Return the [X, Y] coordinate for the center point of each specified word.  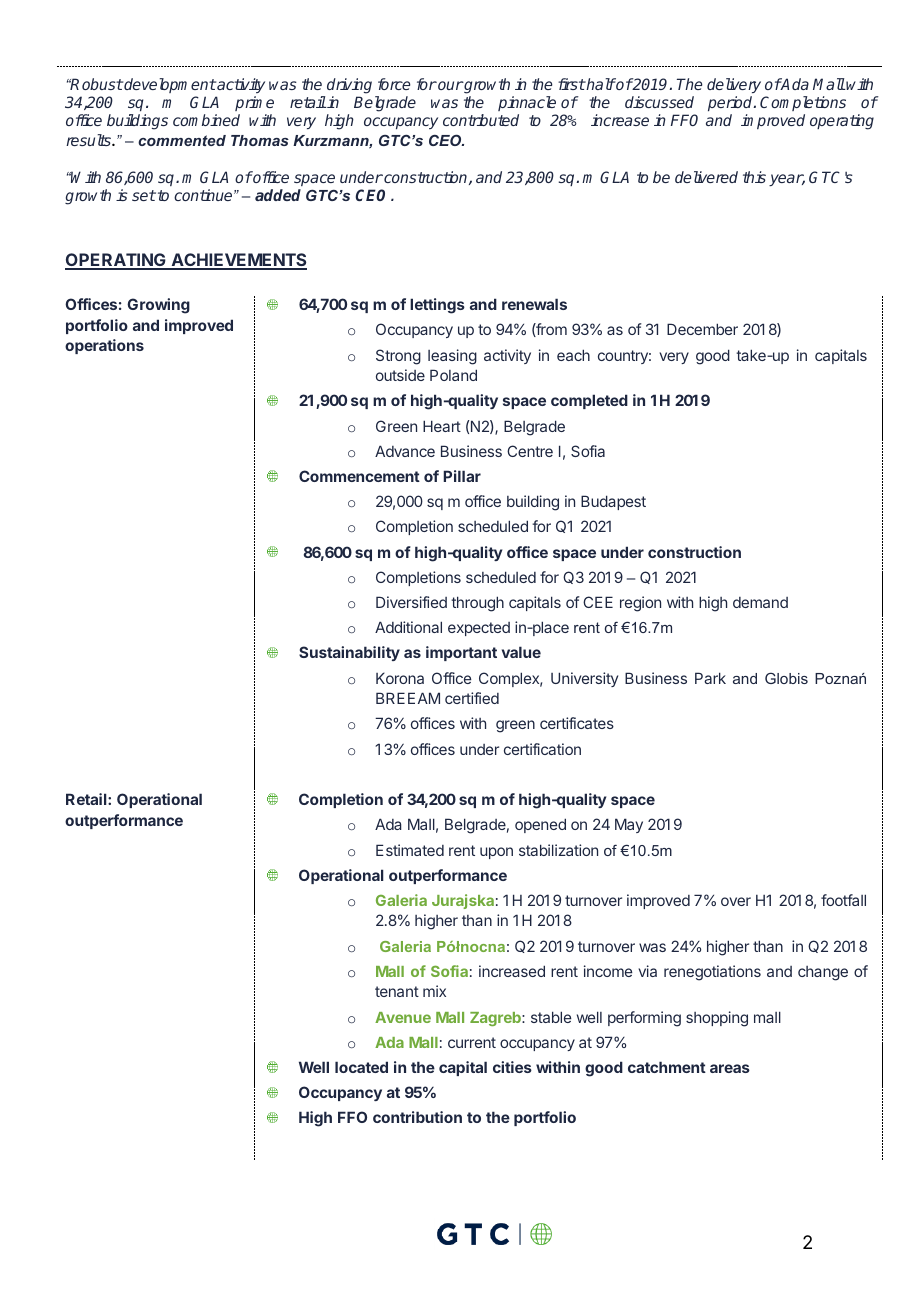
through [477, 604]
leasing [452, 357]
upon [496, 853]
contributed [481, 120]
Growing [158, 306]
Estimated [410, 850]
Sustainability [349, 653]
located [361, 1067]
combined [206, 120]
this [754, 177]
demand [760, 602]
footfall [843, 900]
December [702, 329]
